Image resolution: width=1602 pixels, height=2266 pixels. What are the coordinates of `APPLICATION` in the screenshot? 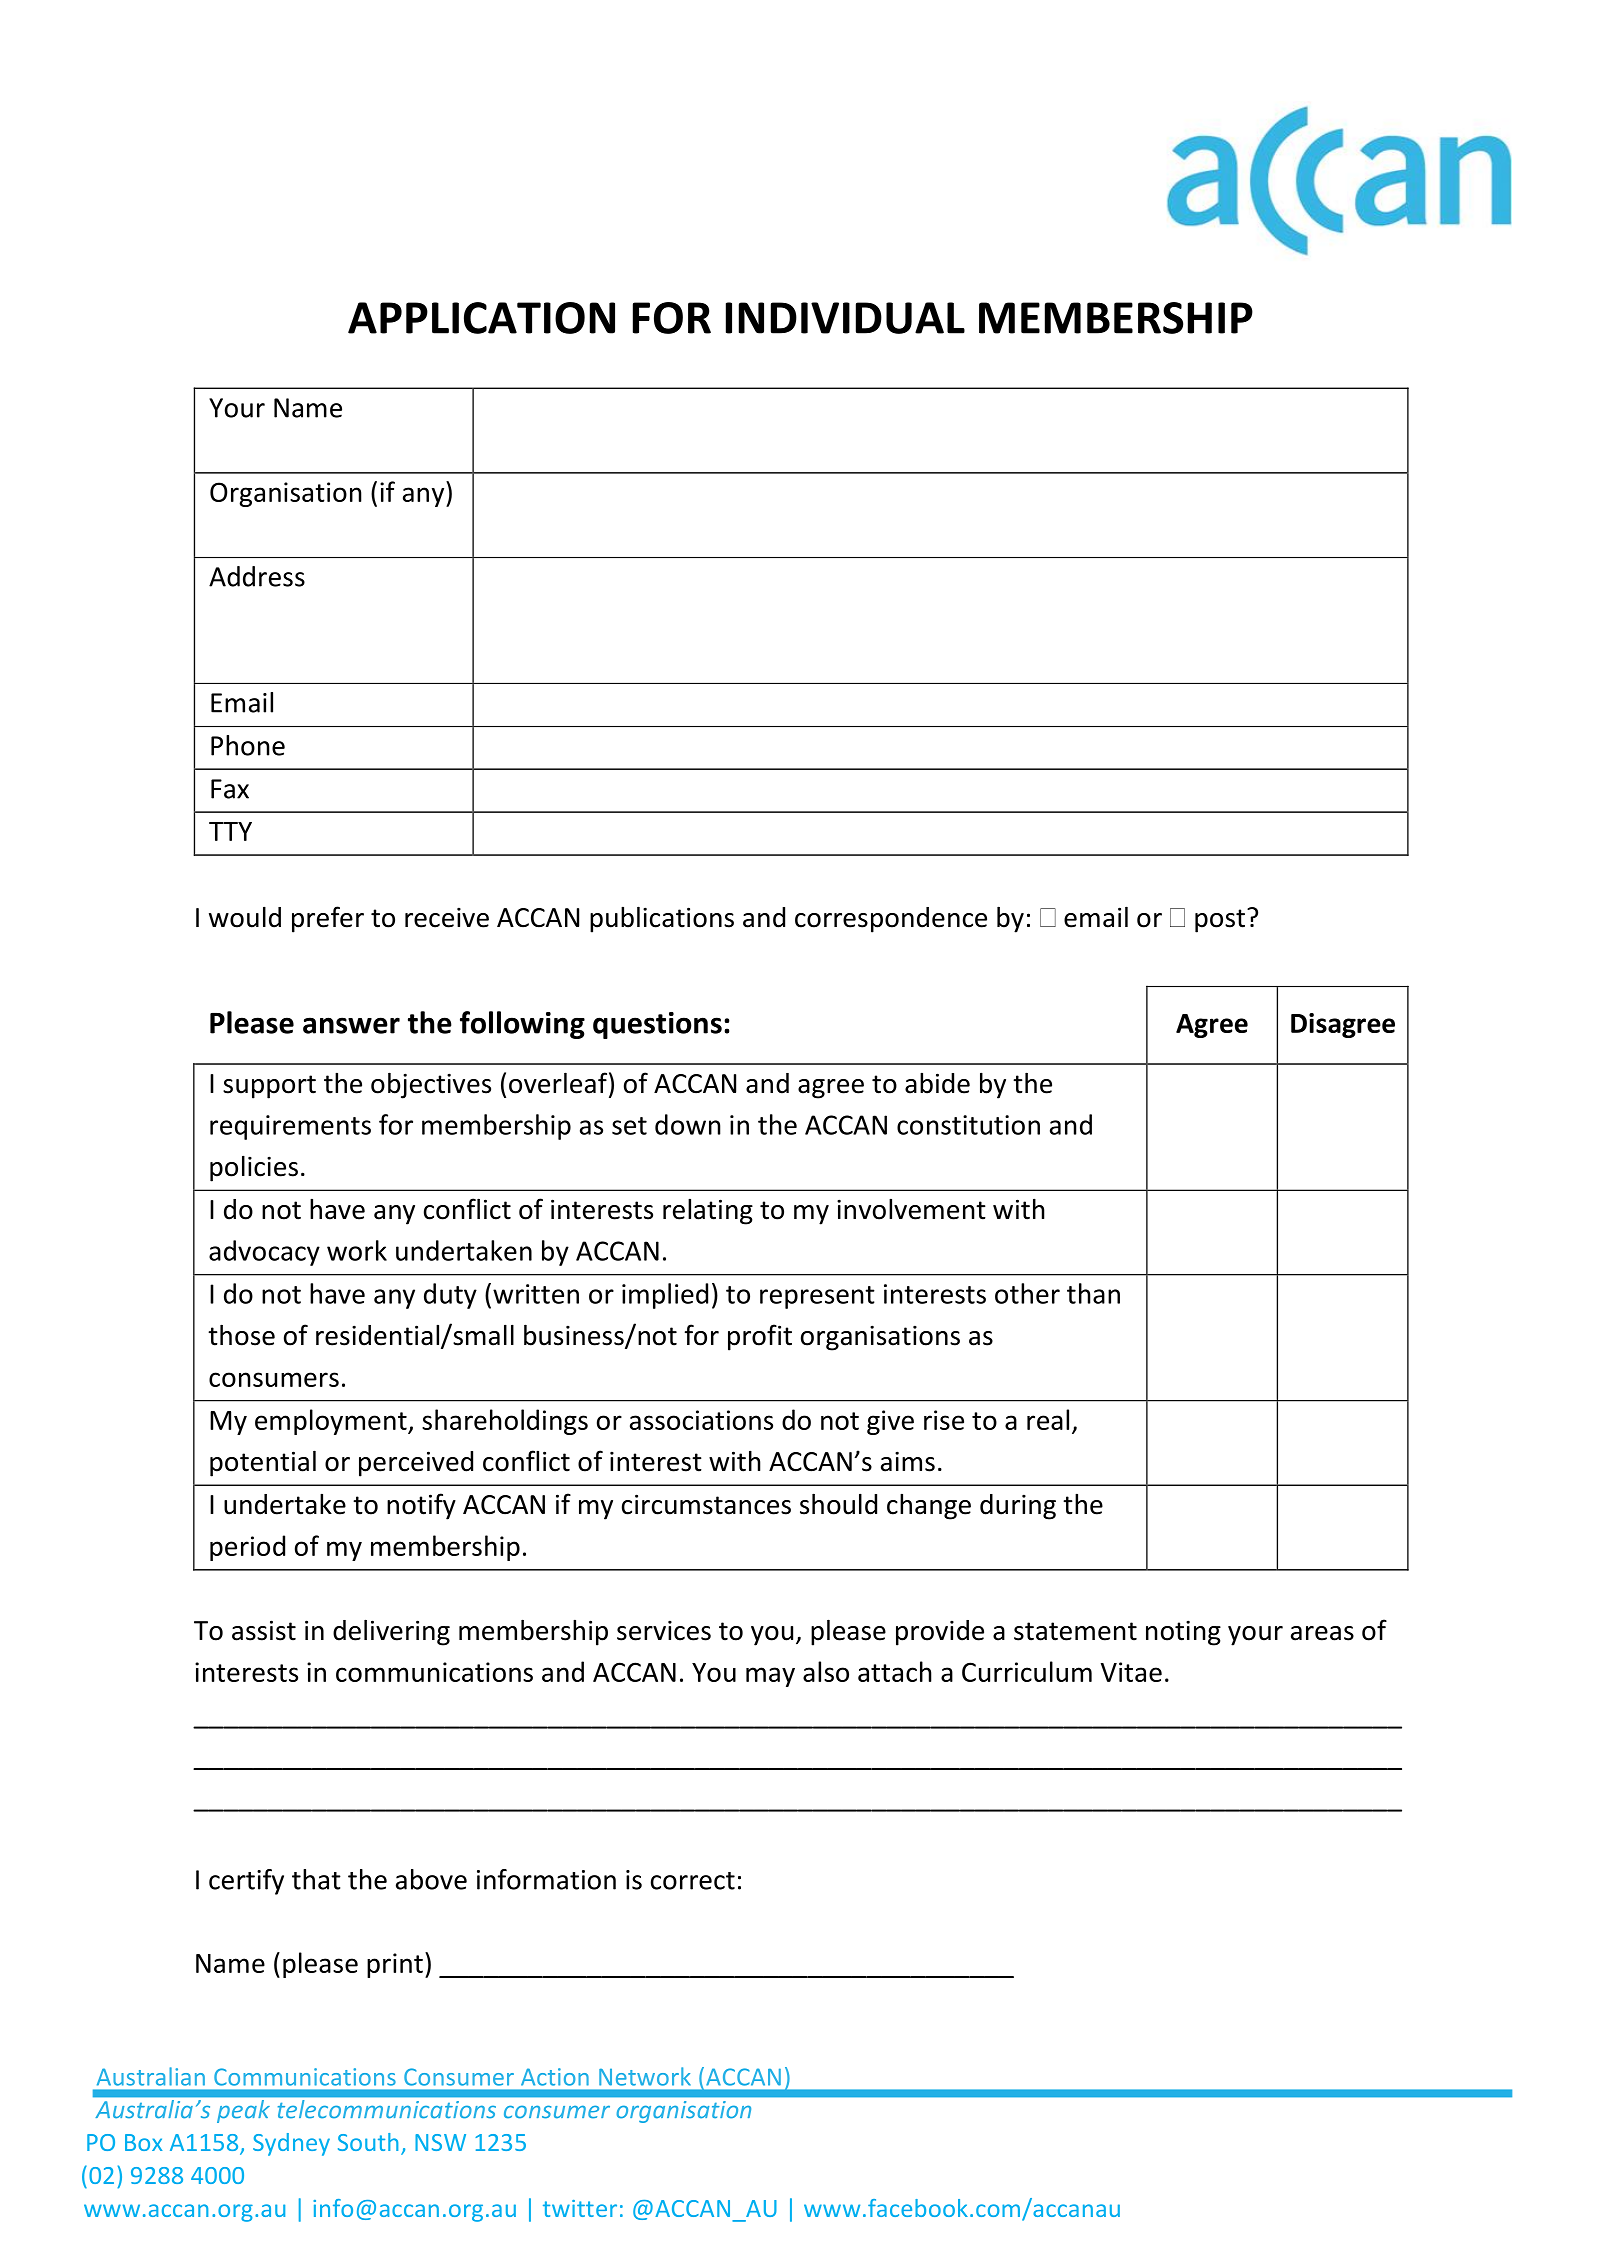 It's located at (481, 318).
